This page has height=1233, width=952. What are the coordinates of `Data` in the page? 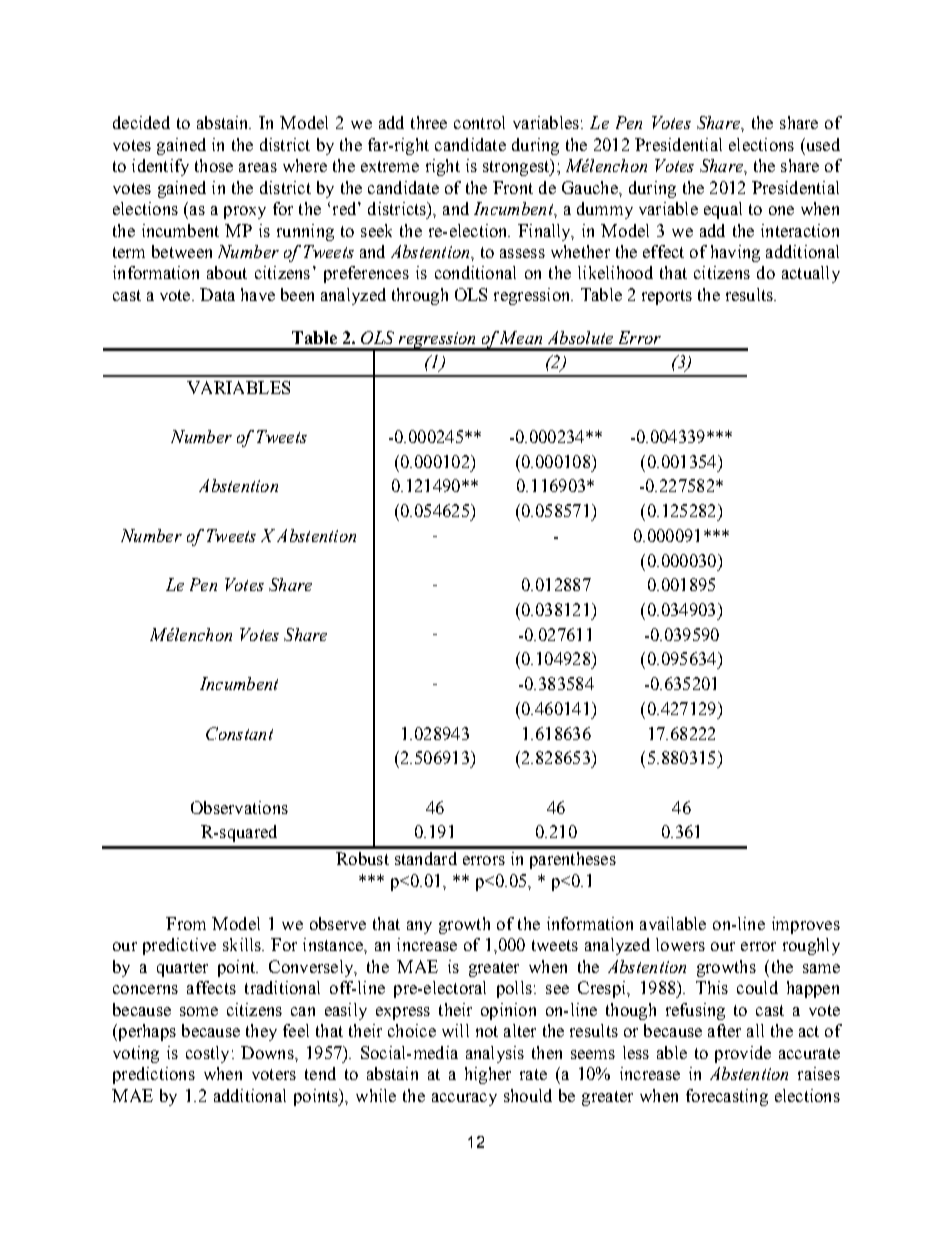 It's located at (217, 294).
